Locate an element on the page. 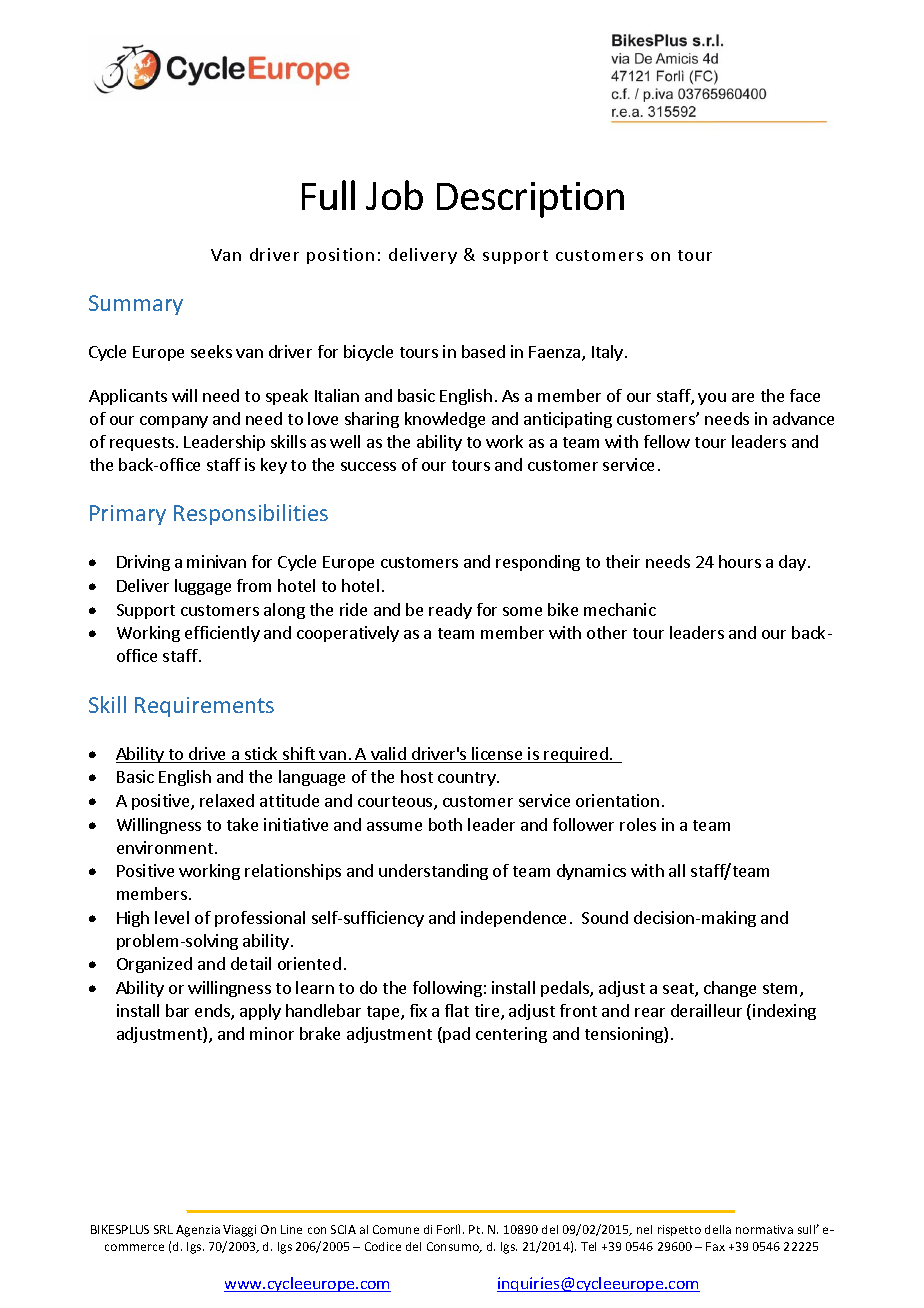  Summary is located at coordinates (136, 305).
